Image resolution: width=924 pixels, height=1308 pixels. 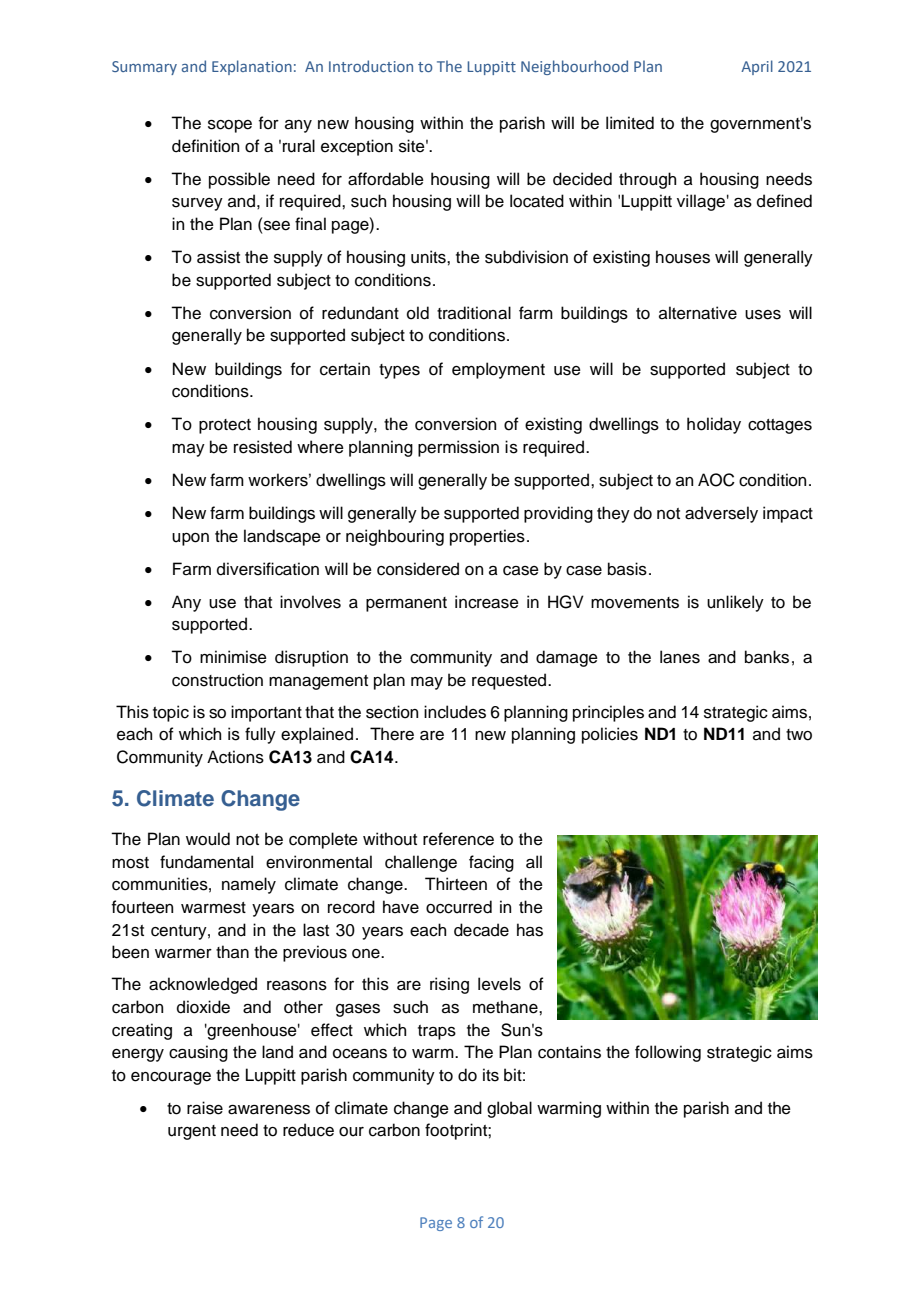 I want to click on two, so click(x=799, y=735).
